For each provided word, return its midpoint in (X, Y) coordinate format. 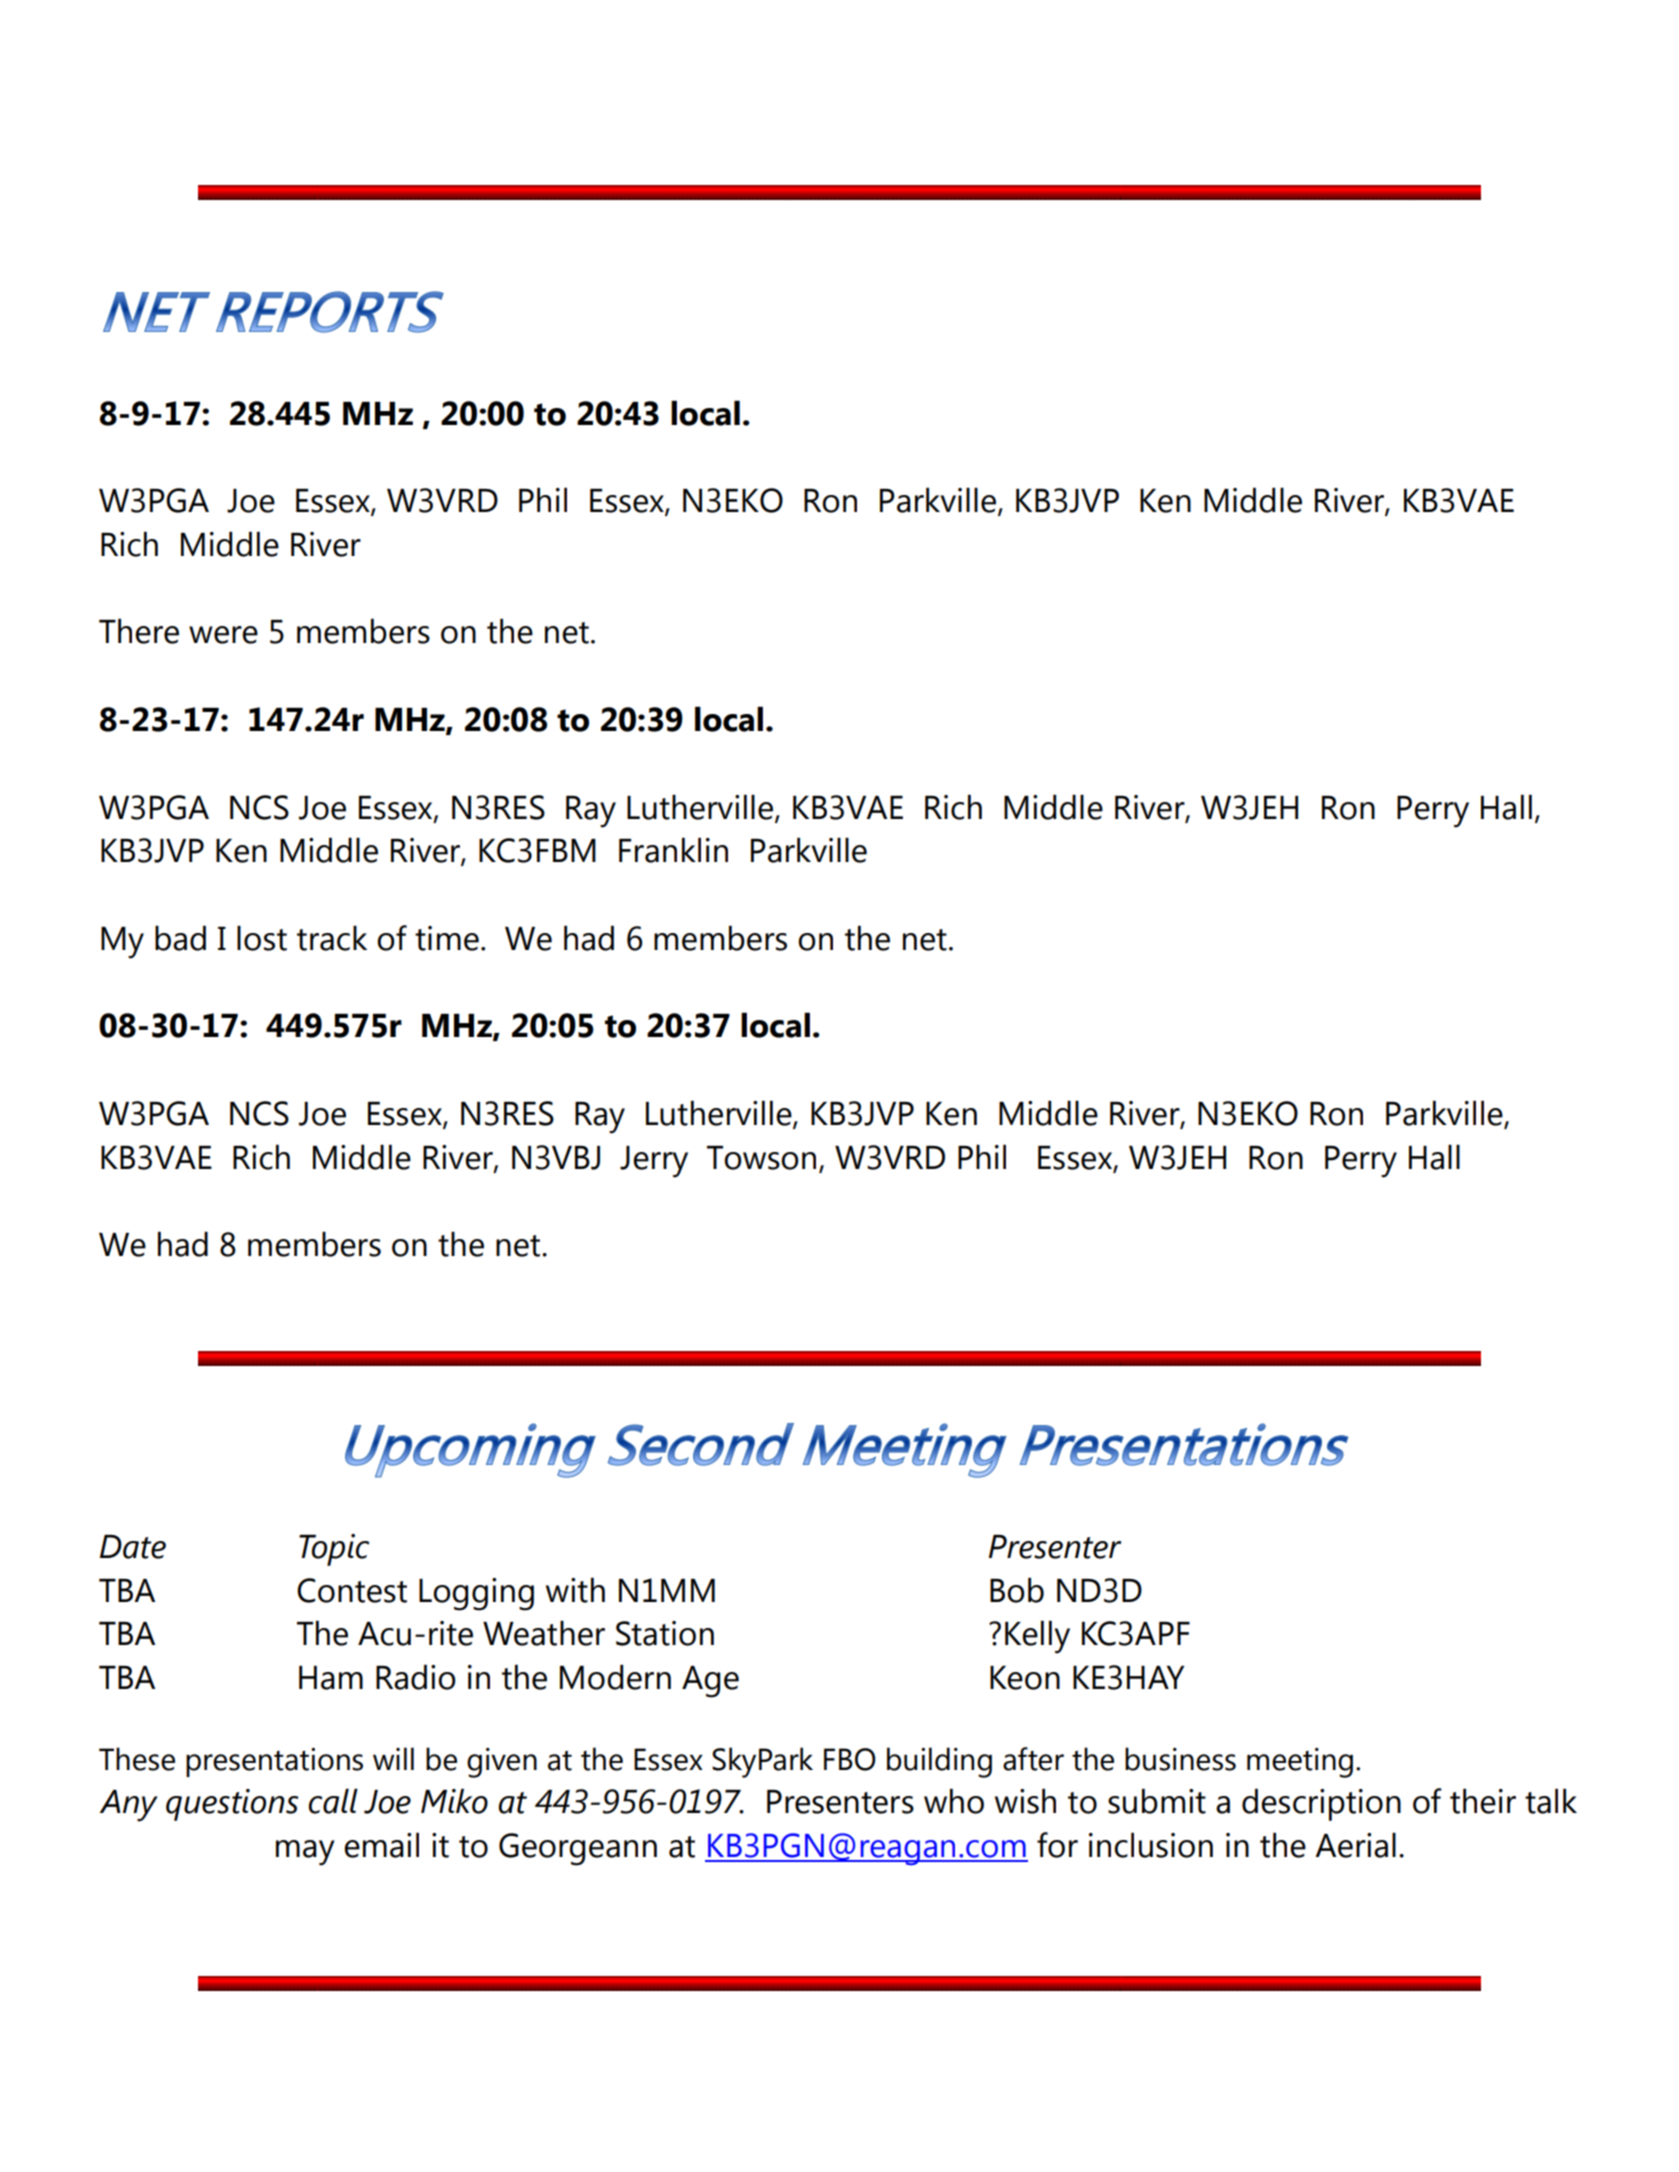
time (447, 938)
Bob (1017, 1590)
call (333, 1801)
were (223, 635)
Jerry (654, 1162)
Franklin (673, 850)
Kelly (1037, 1637)
